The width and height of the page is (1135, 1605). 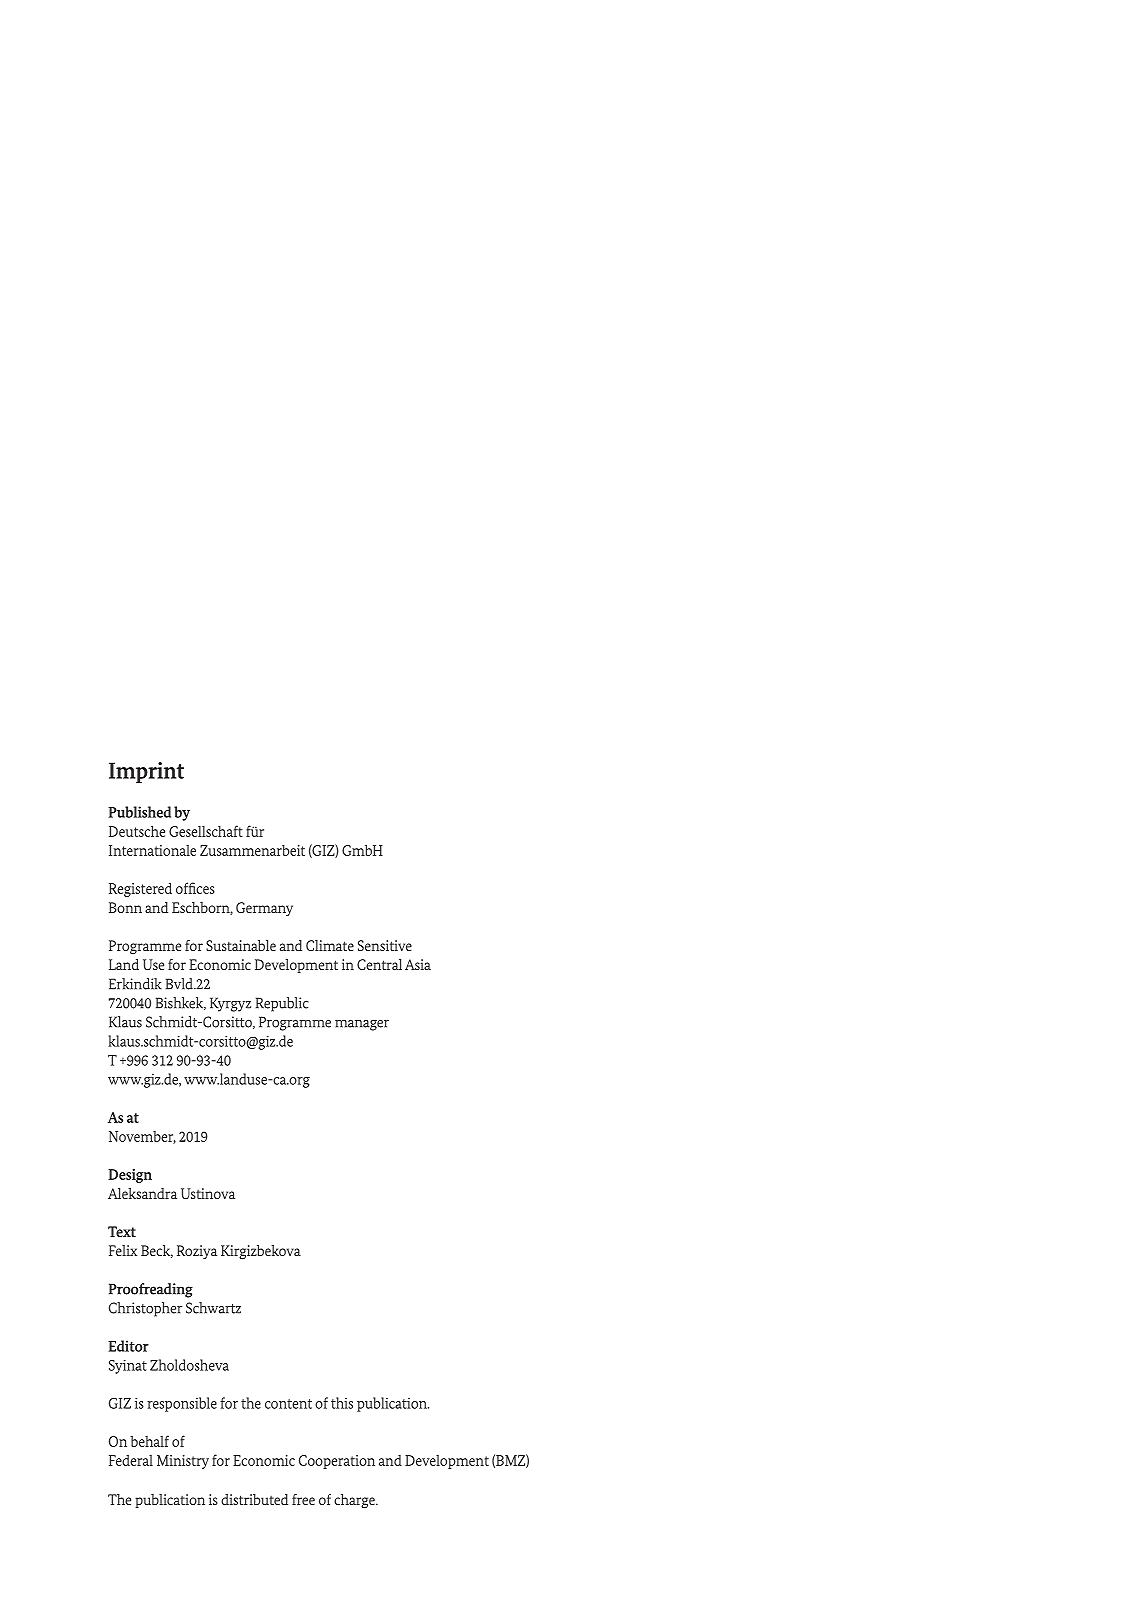 I want to click on Gesellschaft, so click(x=206, y=831).
